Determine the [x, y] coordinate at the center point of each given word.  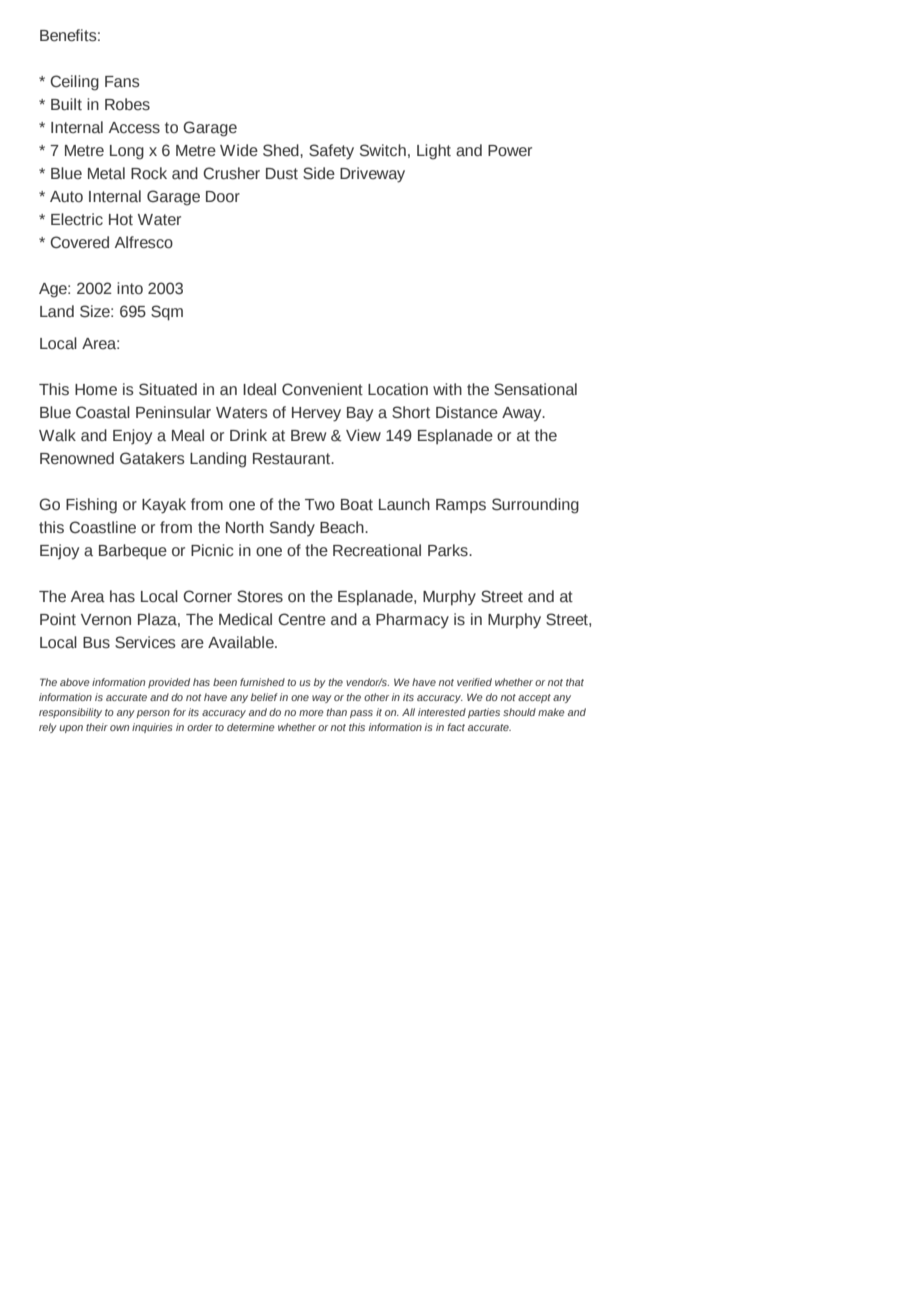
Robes [127, 104]
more [311, 713]
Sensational [535, 389]
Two [320, 505]
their [97, 727]
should [519, 712]
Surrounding [535, 506]
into [130, 288]
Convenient [322, 389]
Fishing [91, 506]
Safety [331, 152]
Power [510, 151]
